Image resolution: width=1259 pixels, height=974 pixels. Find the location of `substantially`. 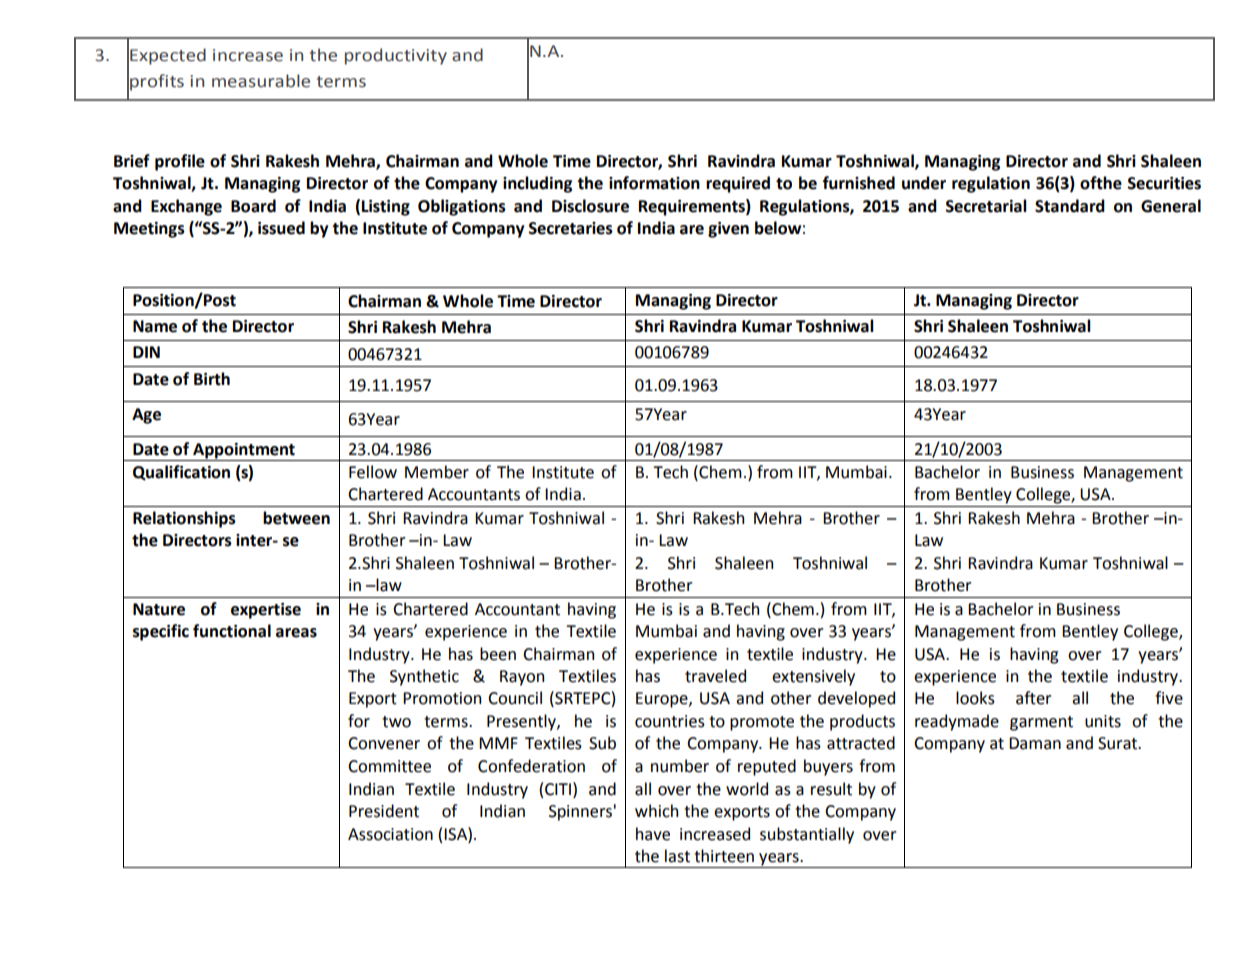

substantially is located at coordinates (807, 835).
